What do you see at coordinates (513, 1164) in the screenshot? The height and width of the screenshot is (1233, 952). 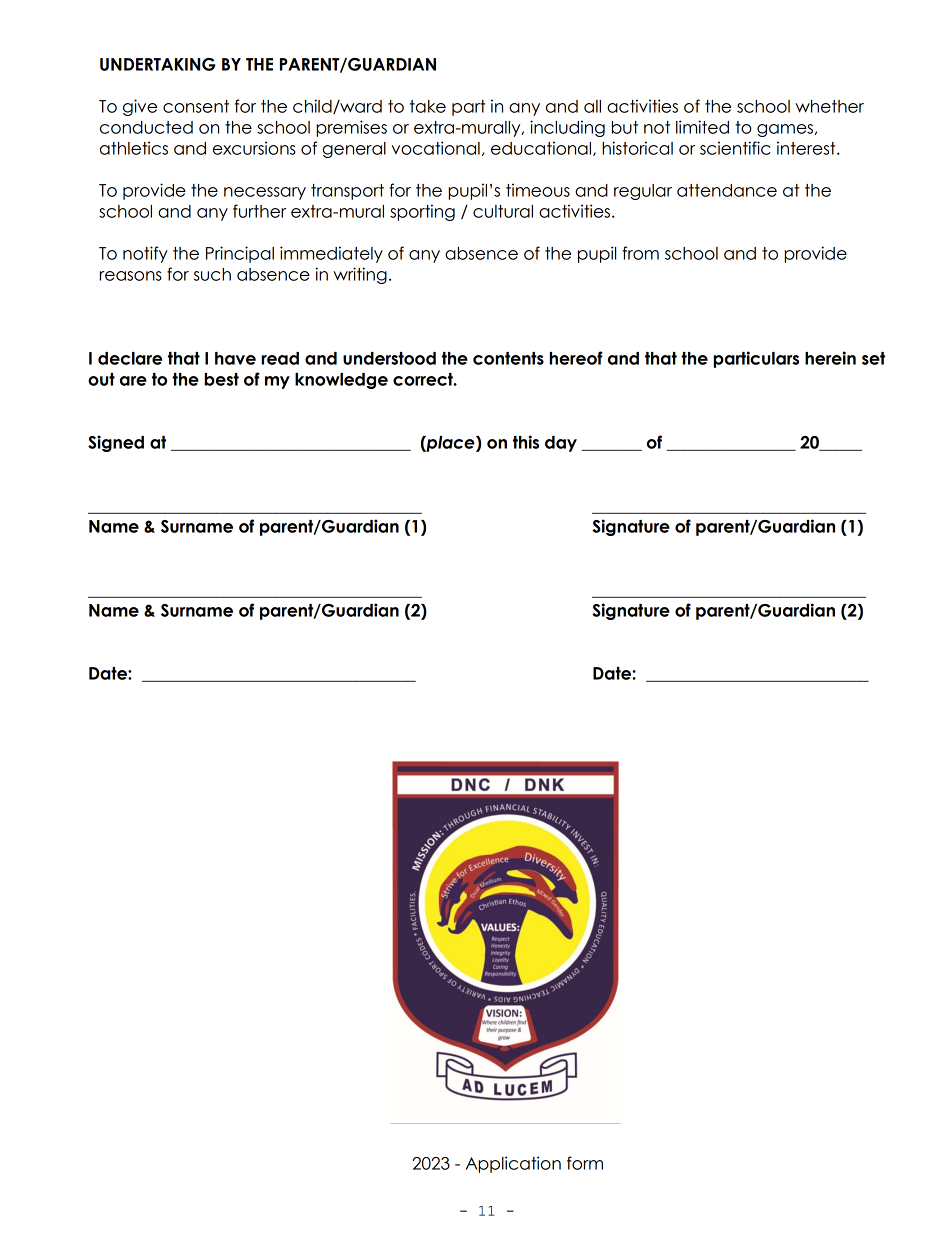 I see `Application` at bounding box center [513, 1164].
